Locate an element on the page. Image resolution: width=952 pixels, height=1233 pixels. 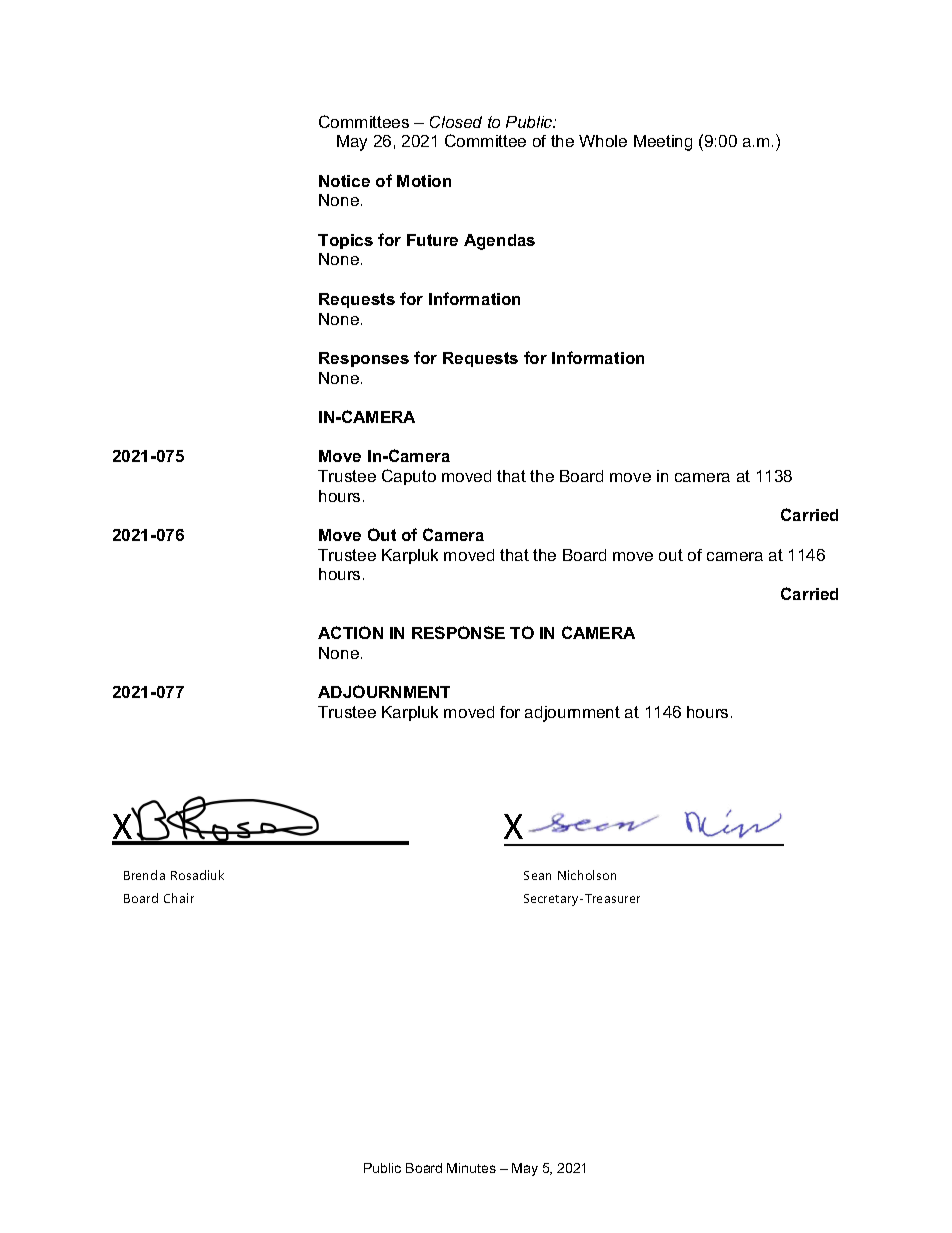
Notice is located at coordinates (344, 181).
